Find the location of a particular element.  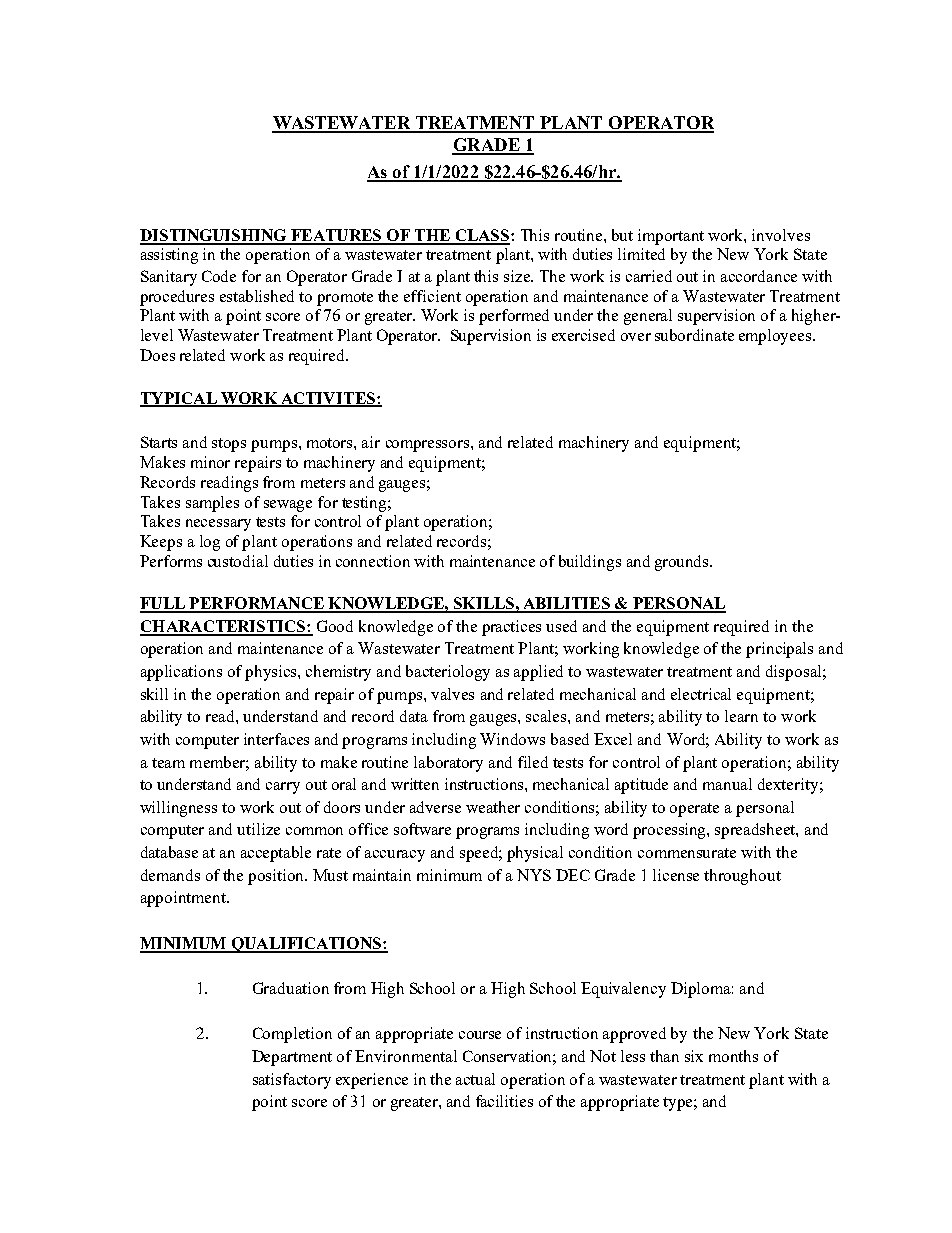

bacteriology is located at coordinates (448, 673).
